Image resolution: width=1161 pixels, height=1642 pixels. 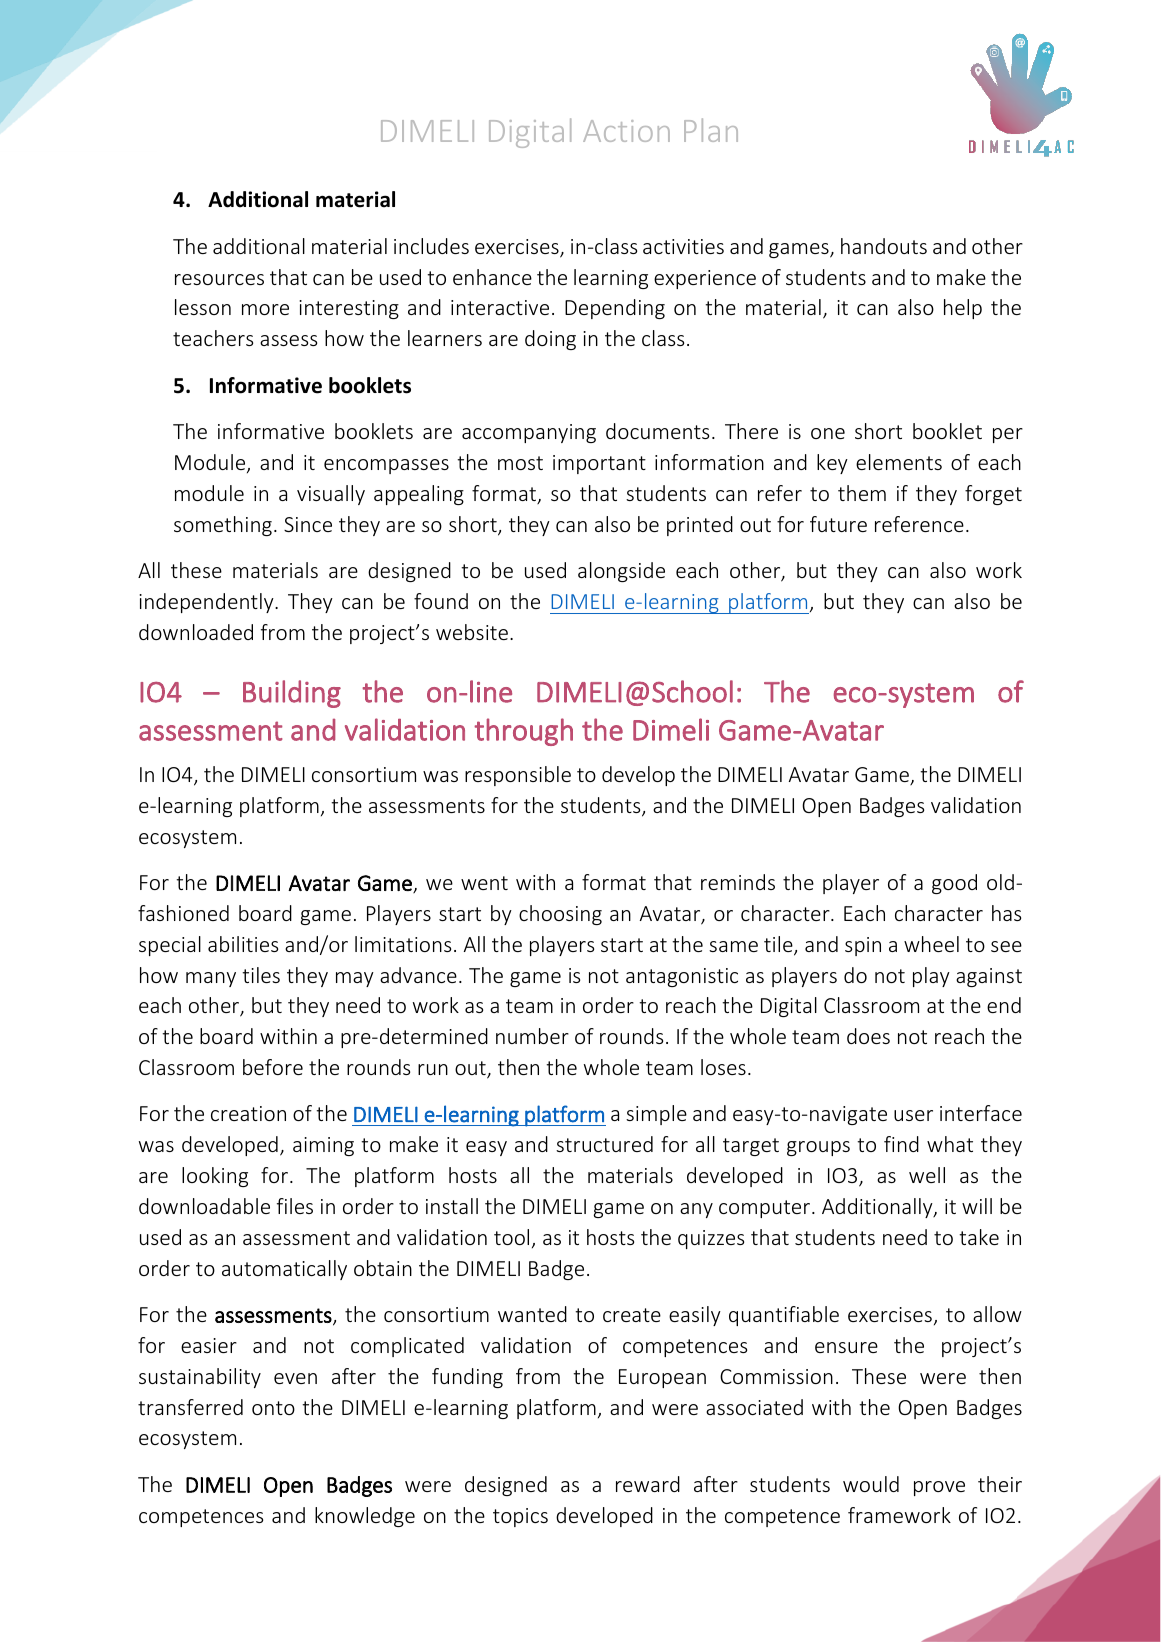 What do you see at coordinates (648, 1484) in the image?
I see `reward` at bounding box center [648, 1484].
